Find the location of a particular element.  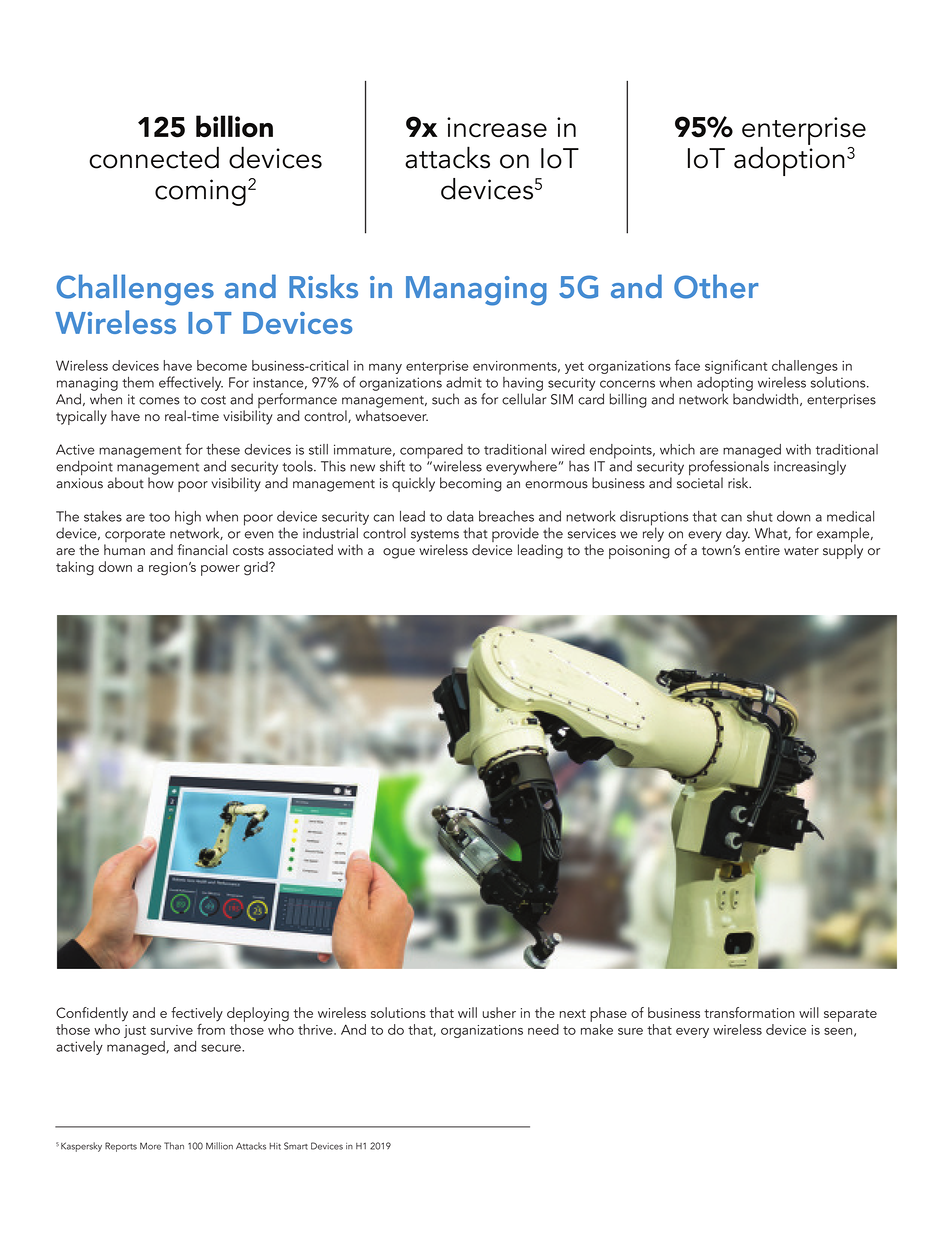

them is located at coordinates (138, 382).
